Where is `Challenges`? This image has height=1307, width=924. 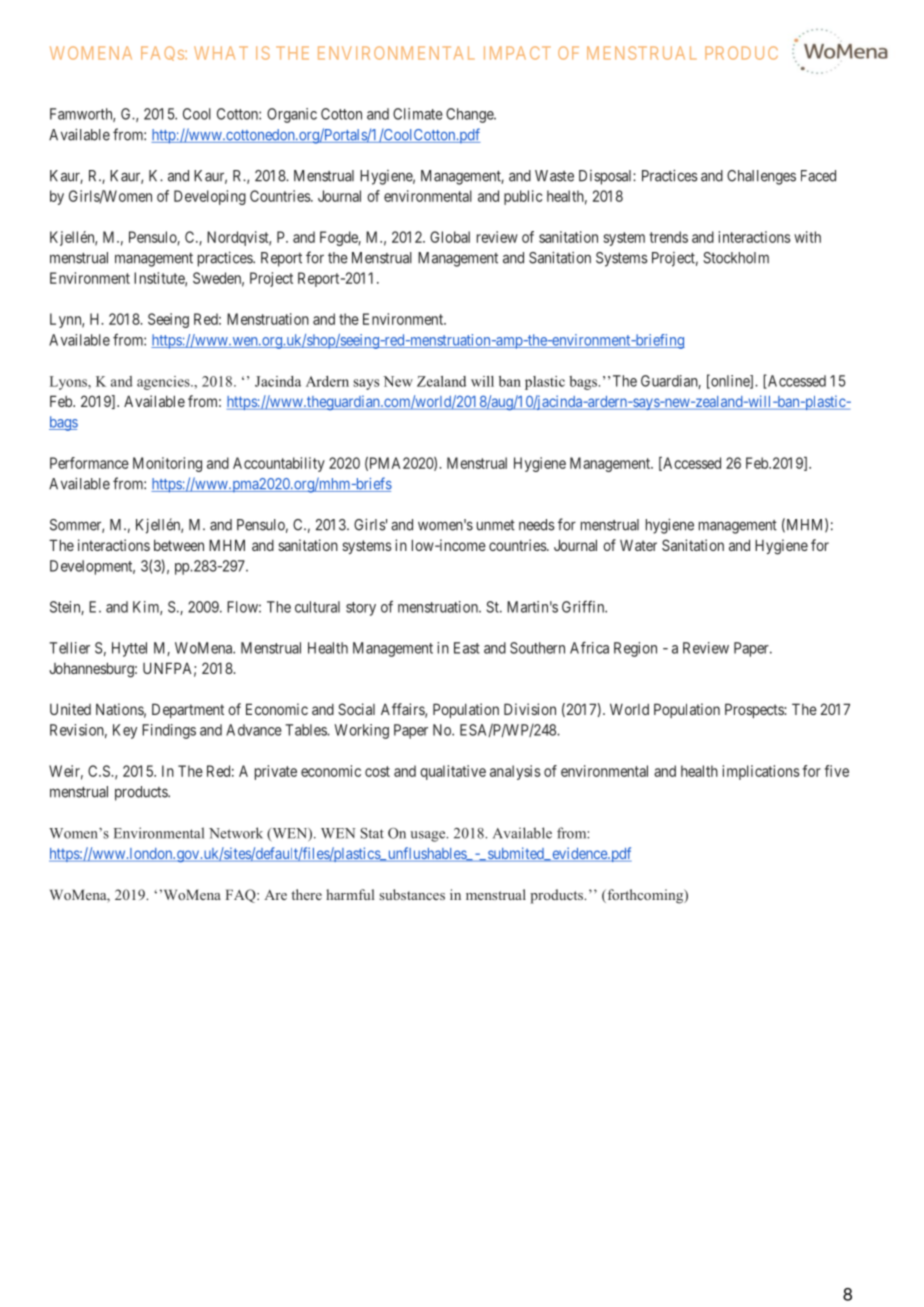
Challenges is located at coordinates (761, 177).
